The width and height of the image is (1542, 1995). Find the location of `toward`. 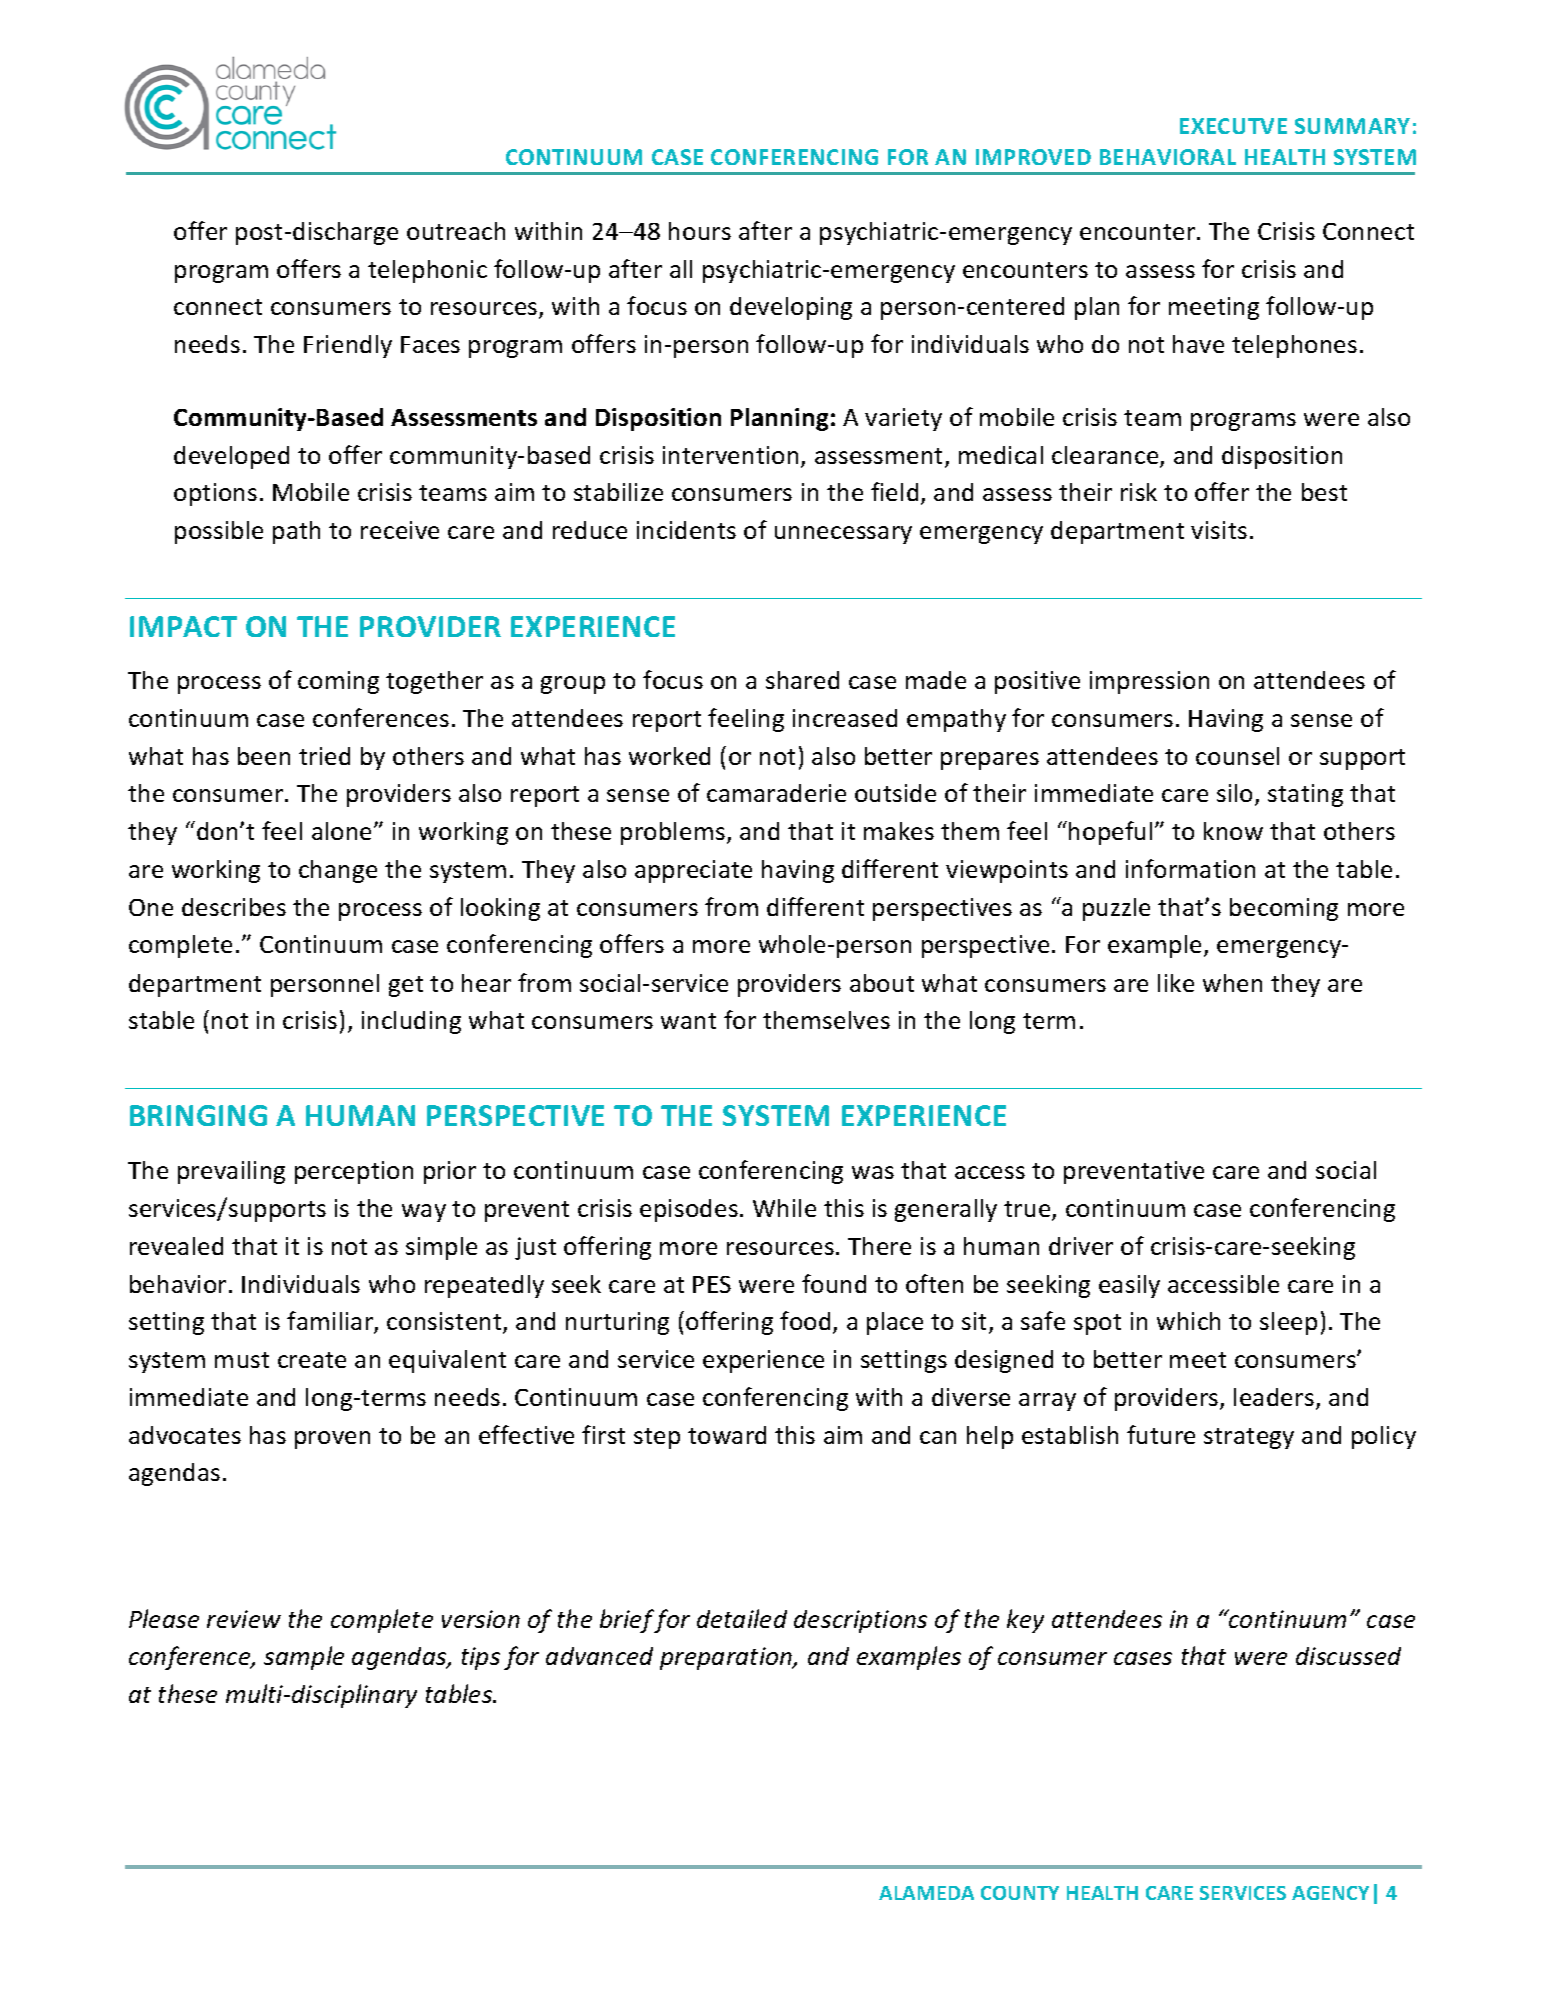

toward is located at coordinates (727, 1435).
